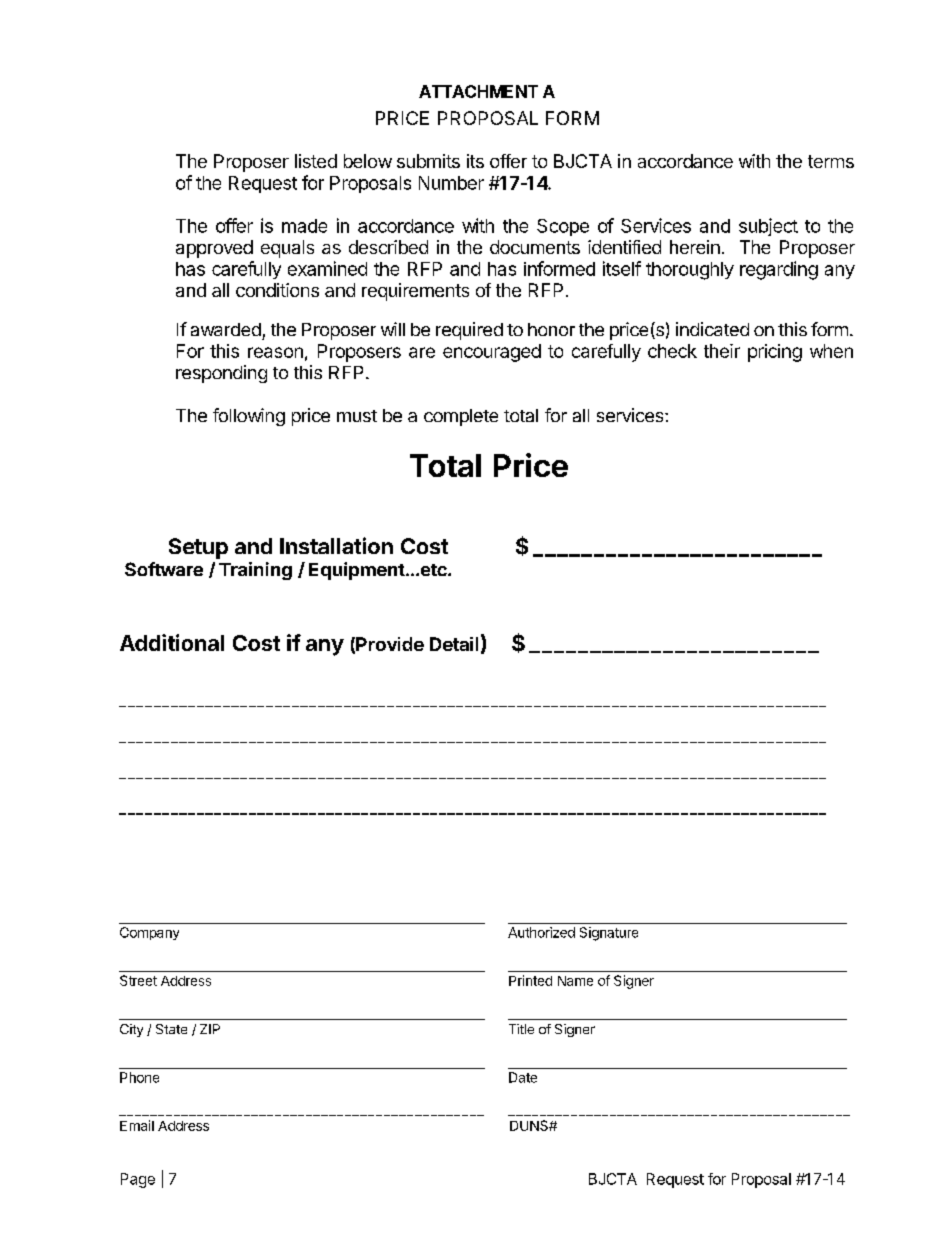 The width and height of the document is (952, 1233). I want to click on Email, so click(137, 1125).
